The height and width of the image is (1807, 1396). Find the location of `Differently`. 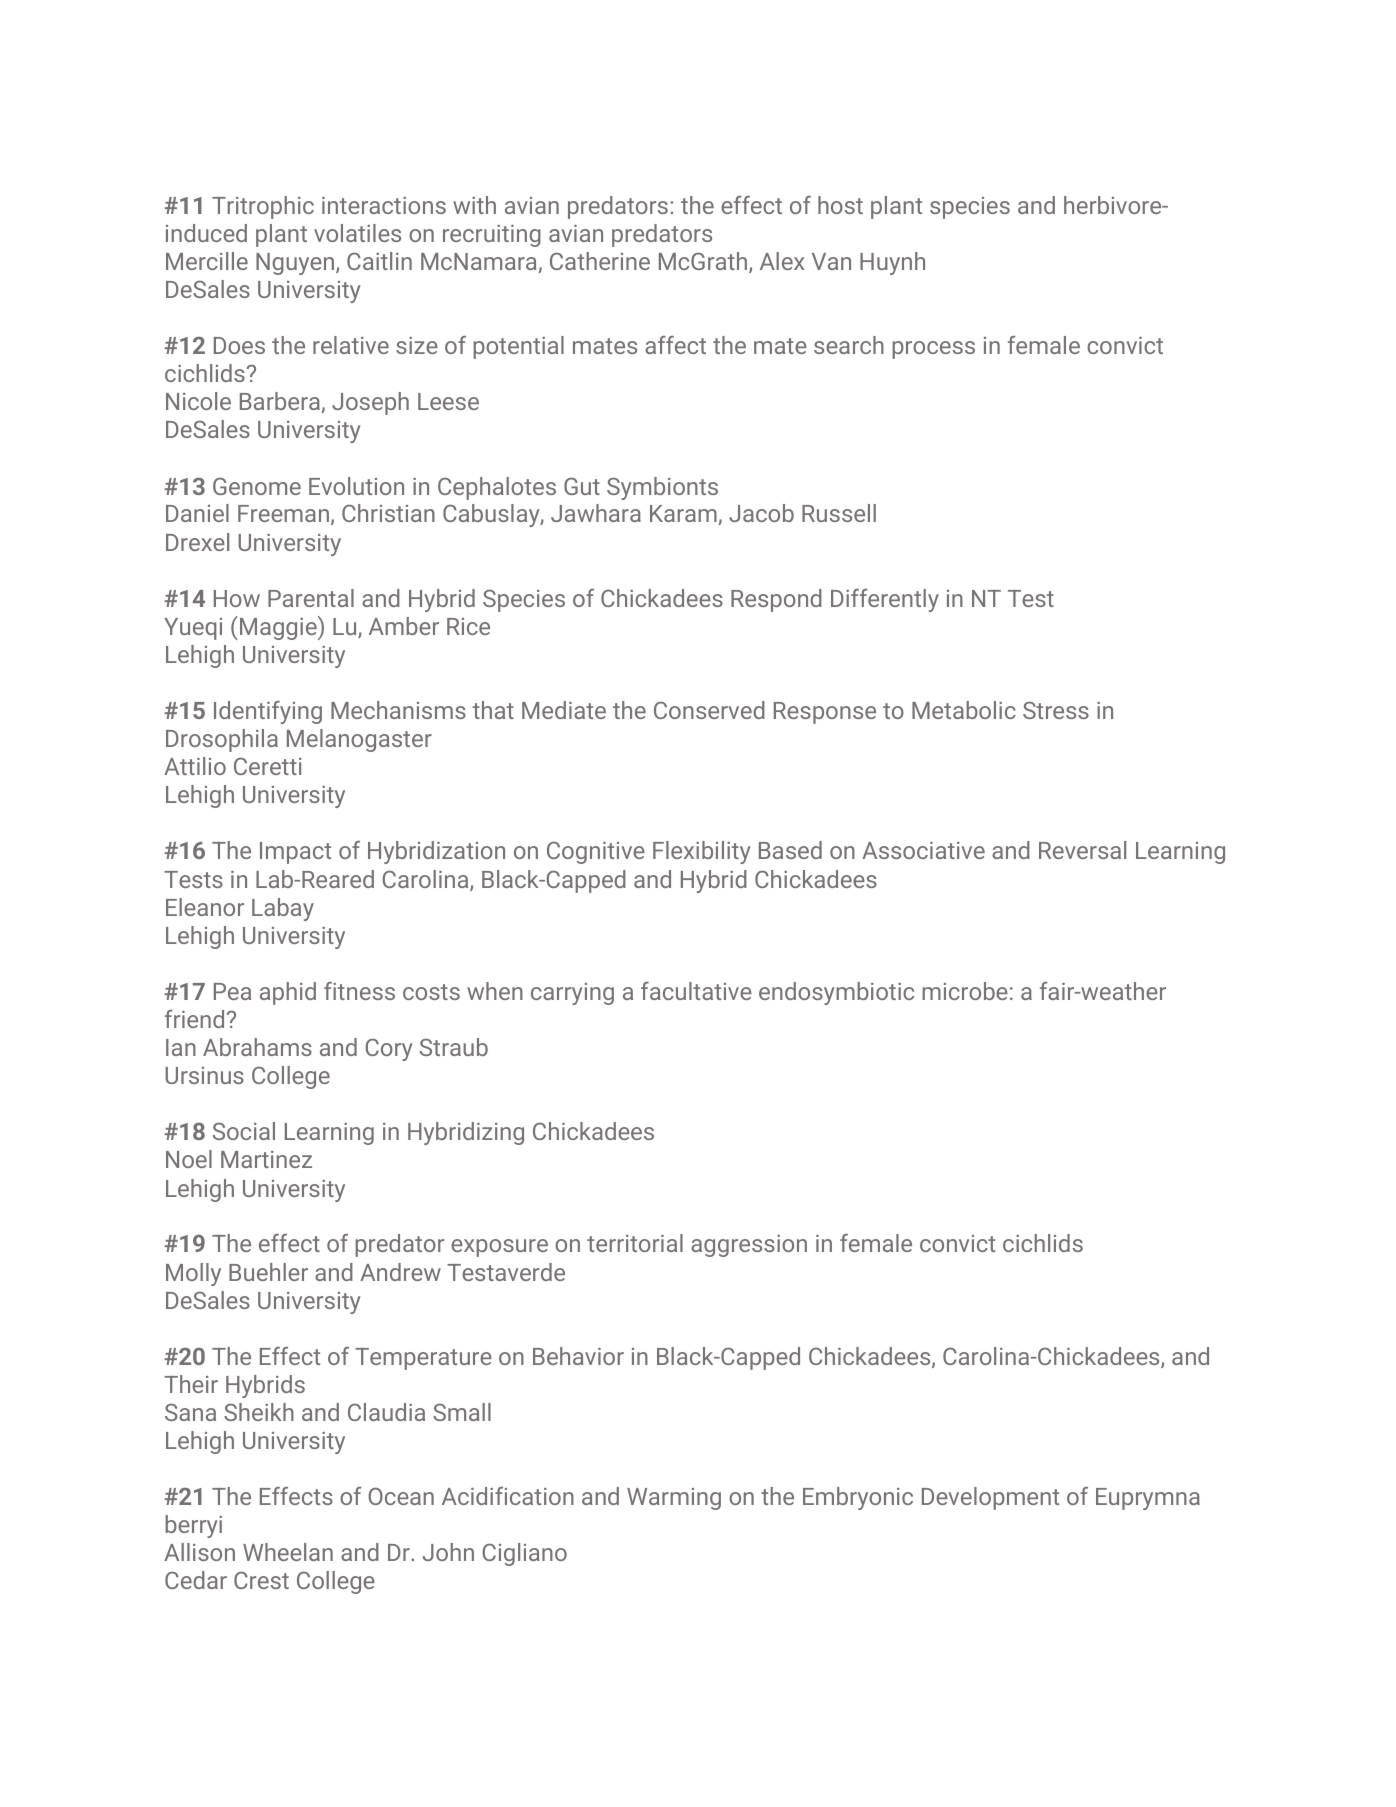

Differently is located at coordinates (885, 600).
